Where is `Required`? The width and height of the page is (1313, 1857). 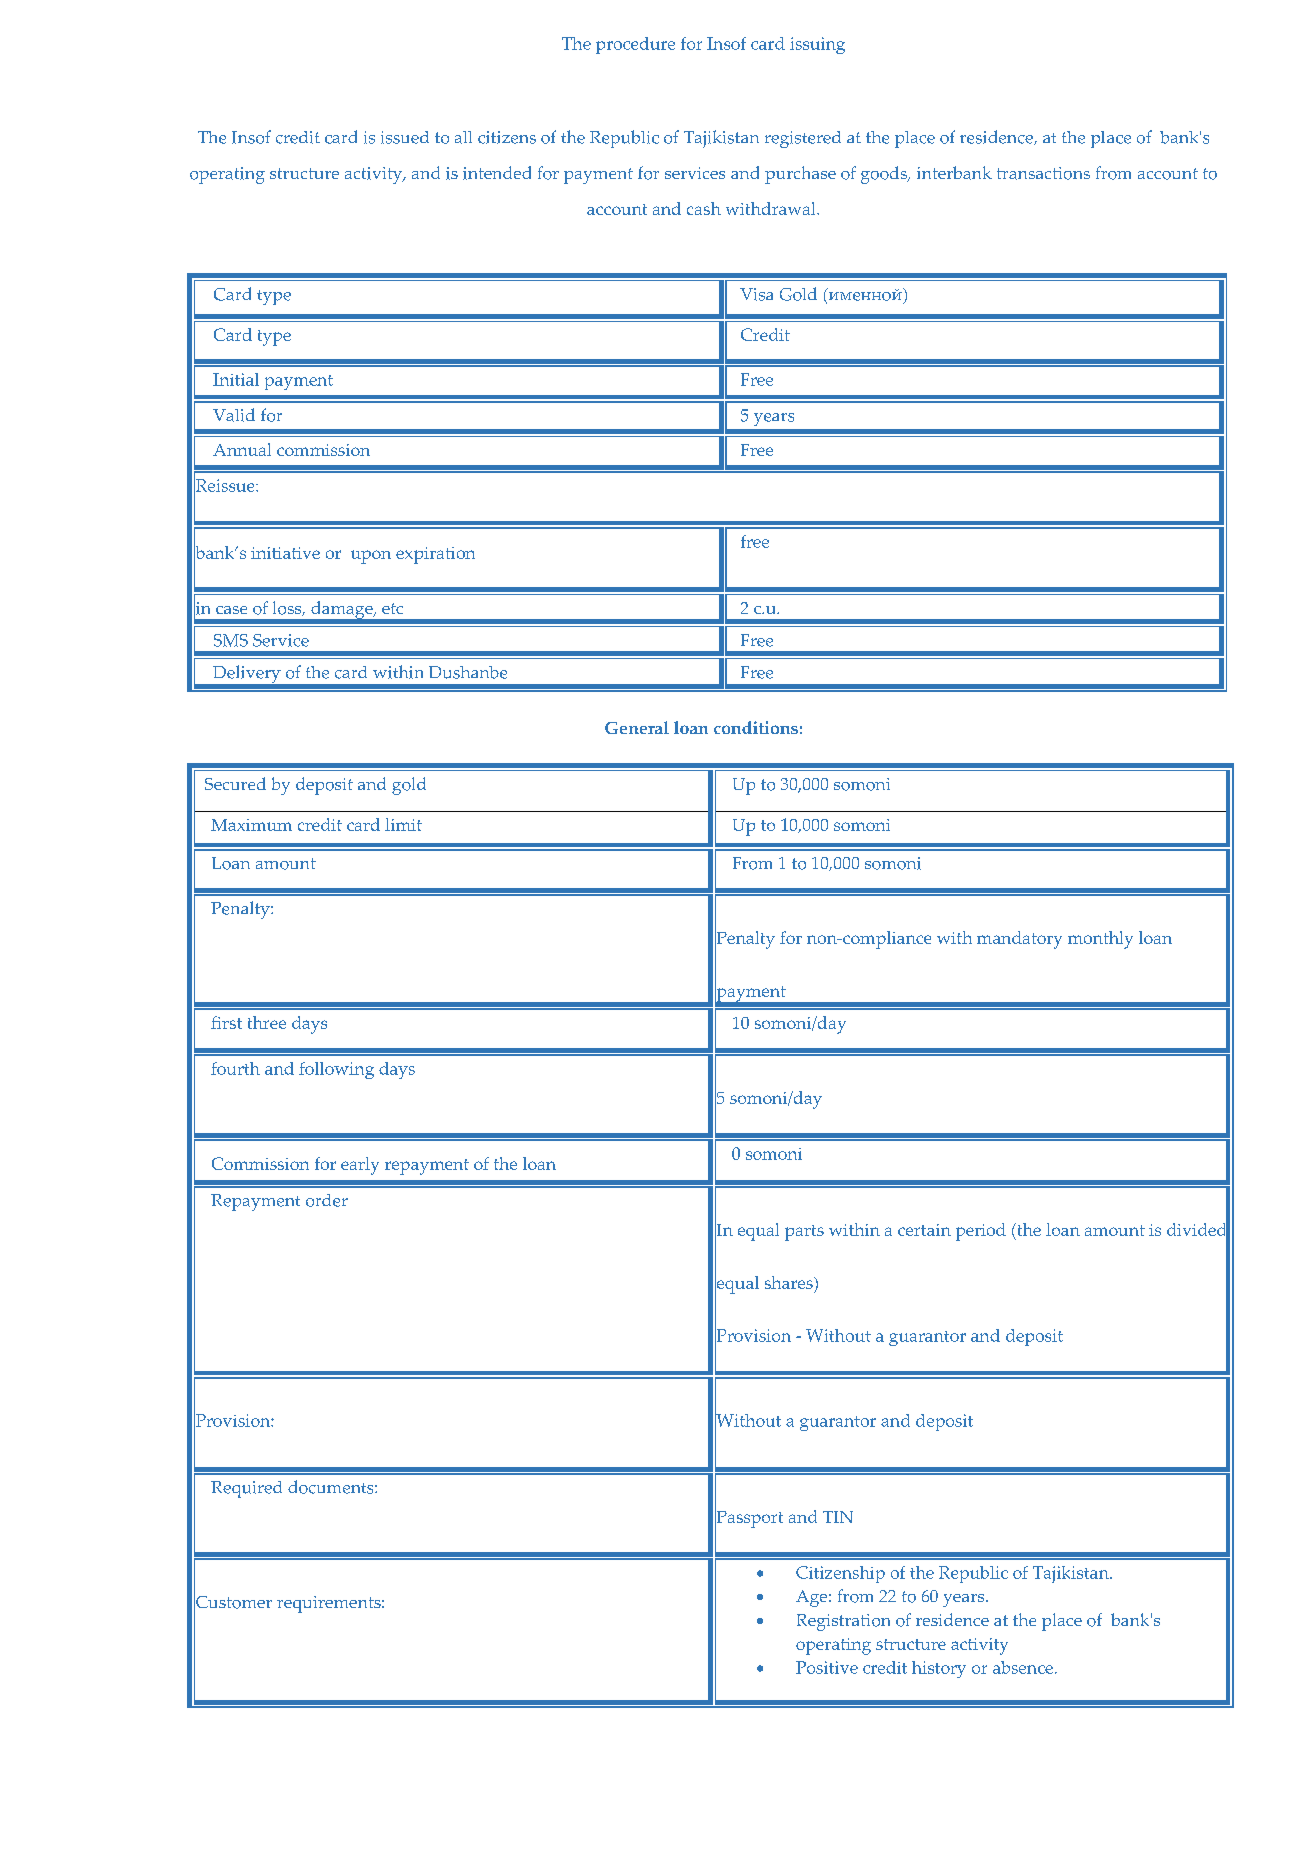 Required is located at coordinates (246, 1489).
